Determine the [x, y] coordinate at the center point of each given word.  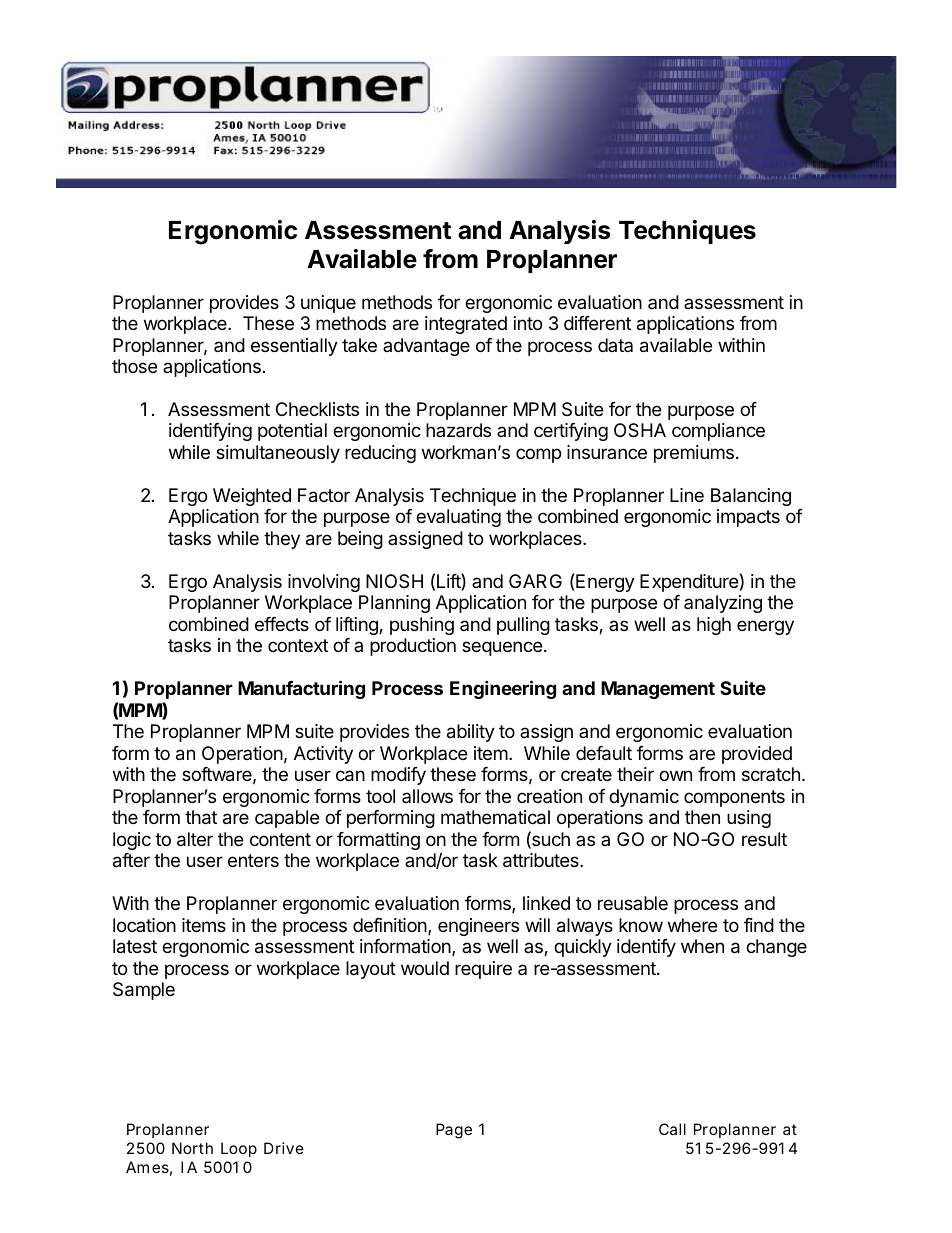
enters [253, 860]
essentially [294, 347]
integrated [466, 325]
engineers [478, 927]
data [615, 345]
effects [282, 624]
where [692, 925]
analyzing [723, 604]
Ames [149, 1168]
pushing [422, 626]
